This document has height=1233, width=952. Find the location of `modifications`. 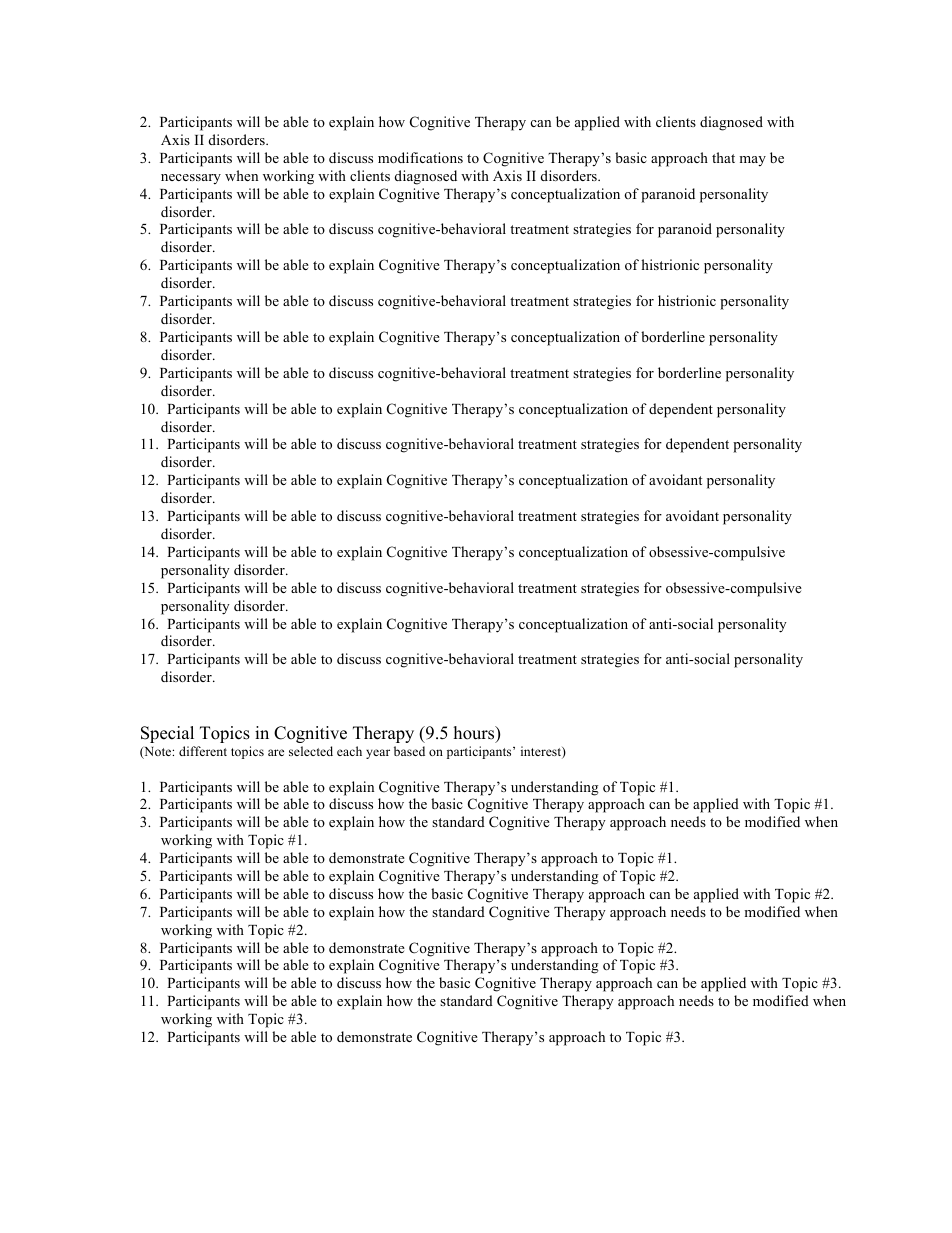

modifications is located at coordinates (420, 157).
